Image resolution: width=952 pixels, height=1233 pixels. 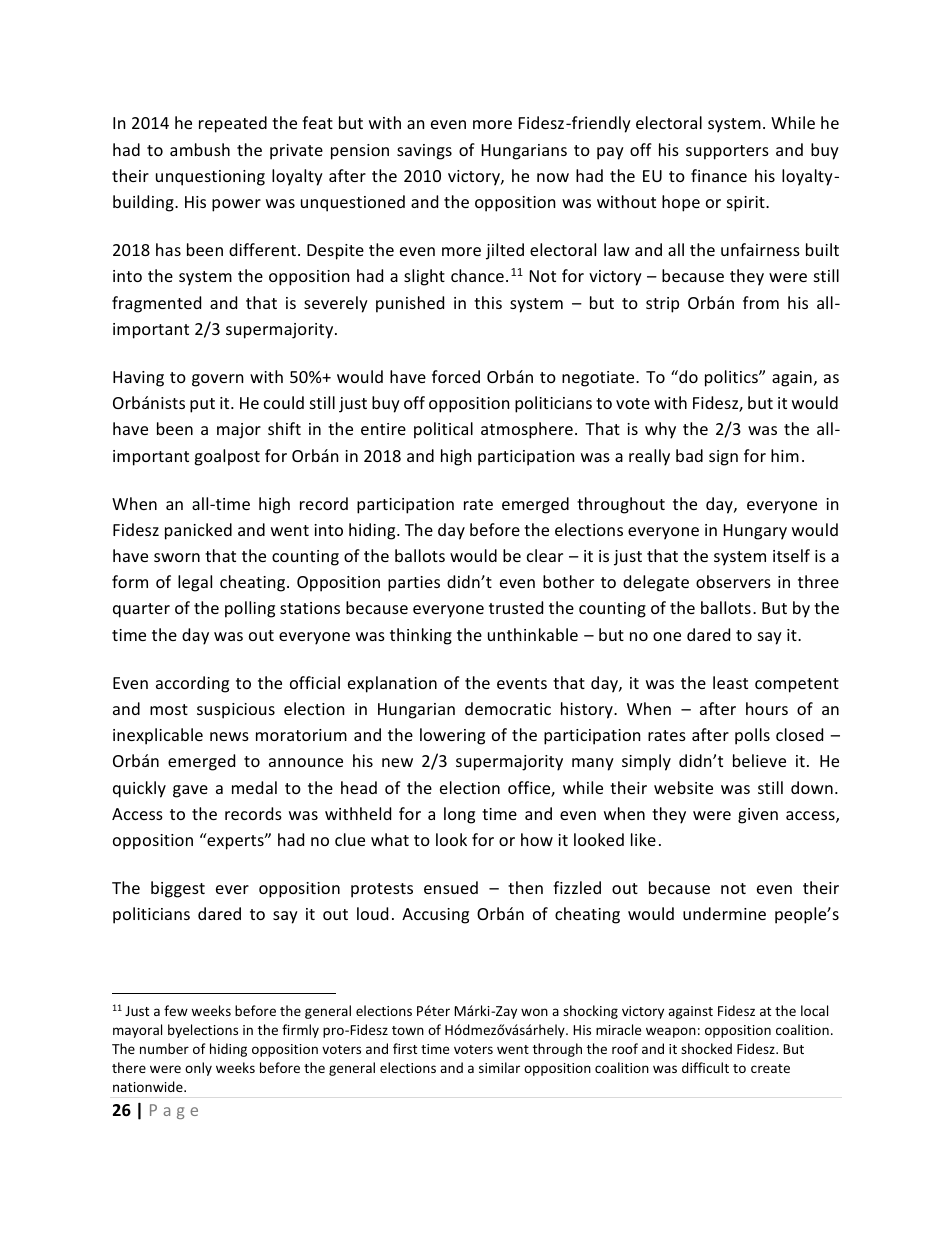 What do you see at coordinates (516, 607) in the image?
I see `trusted` at bounding box center [516, 607].
